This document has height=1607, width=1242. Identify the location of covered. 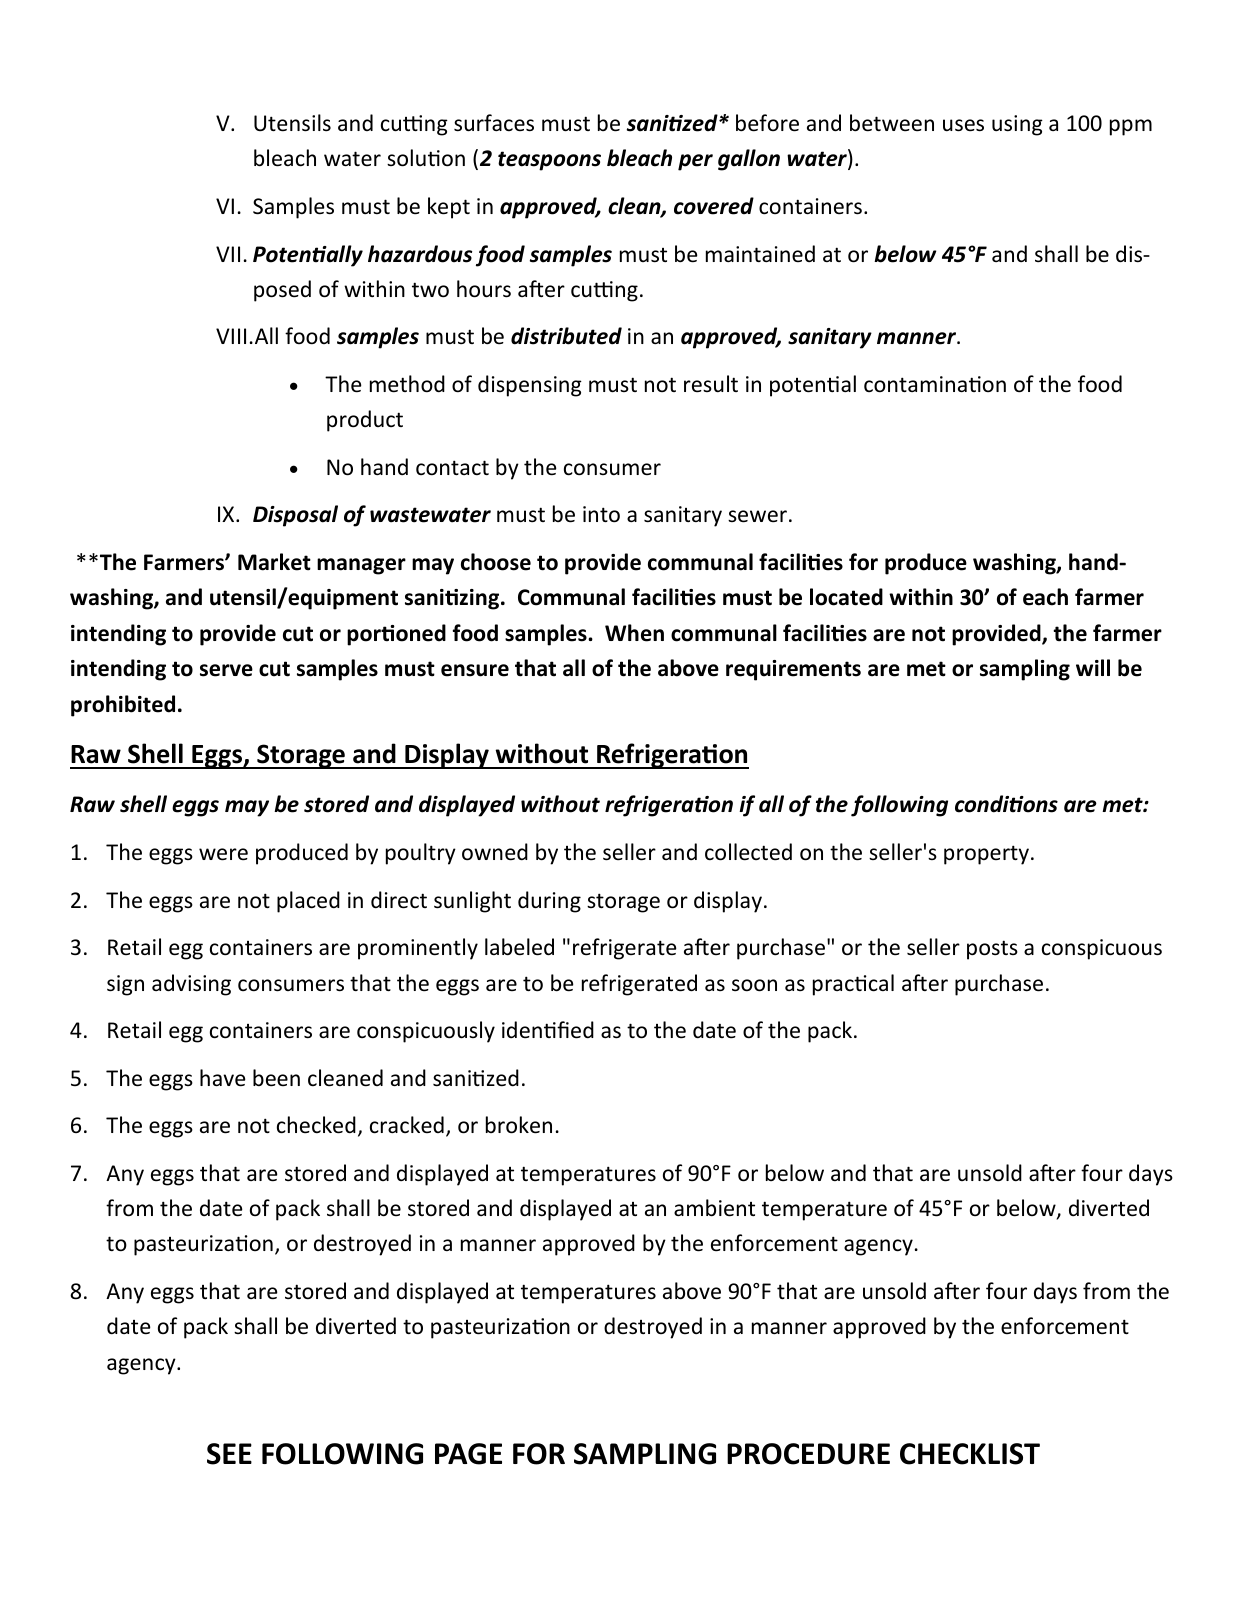
(714, 206).
